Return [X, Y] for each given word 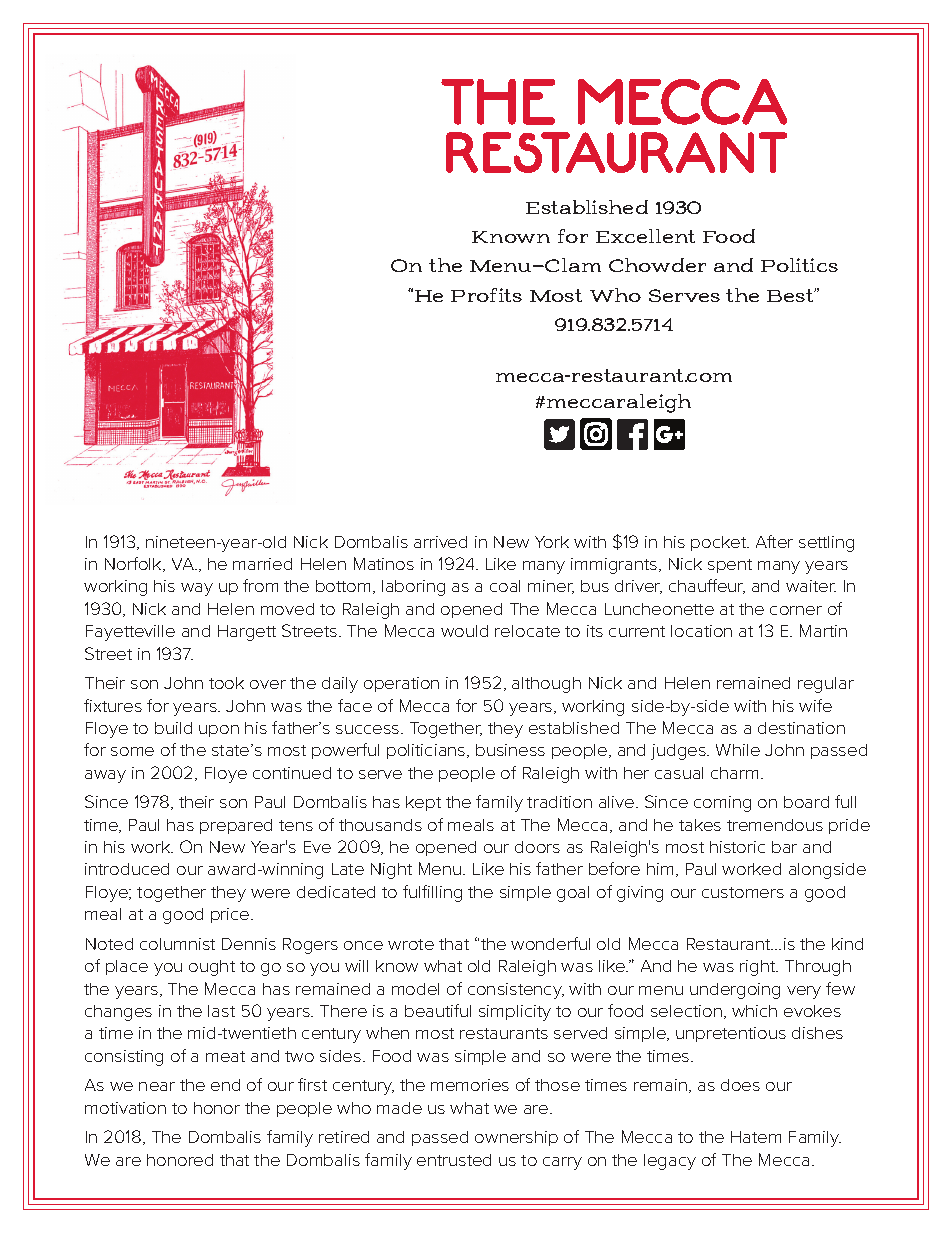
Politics [799, 265]
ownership [516, 1138]
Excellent [645, 236]
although [546, 685]
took [226, 683]
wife [815, 705]
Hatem [756, 1137]
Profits [486, 295]
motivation [125, 1108]
